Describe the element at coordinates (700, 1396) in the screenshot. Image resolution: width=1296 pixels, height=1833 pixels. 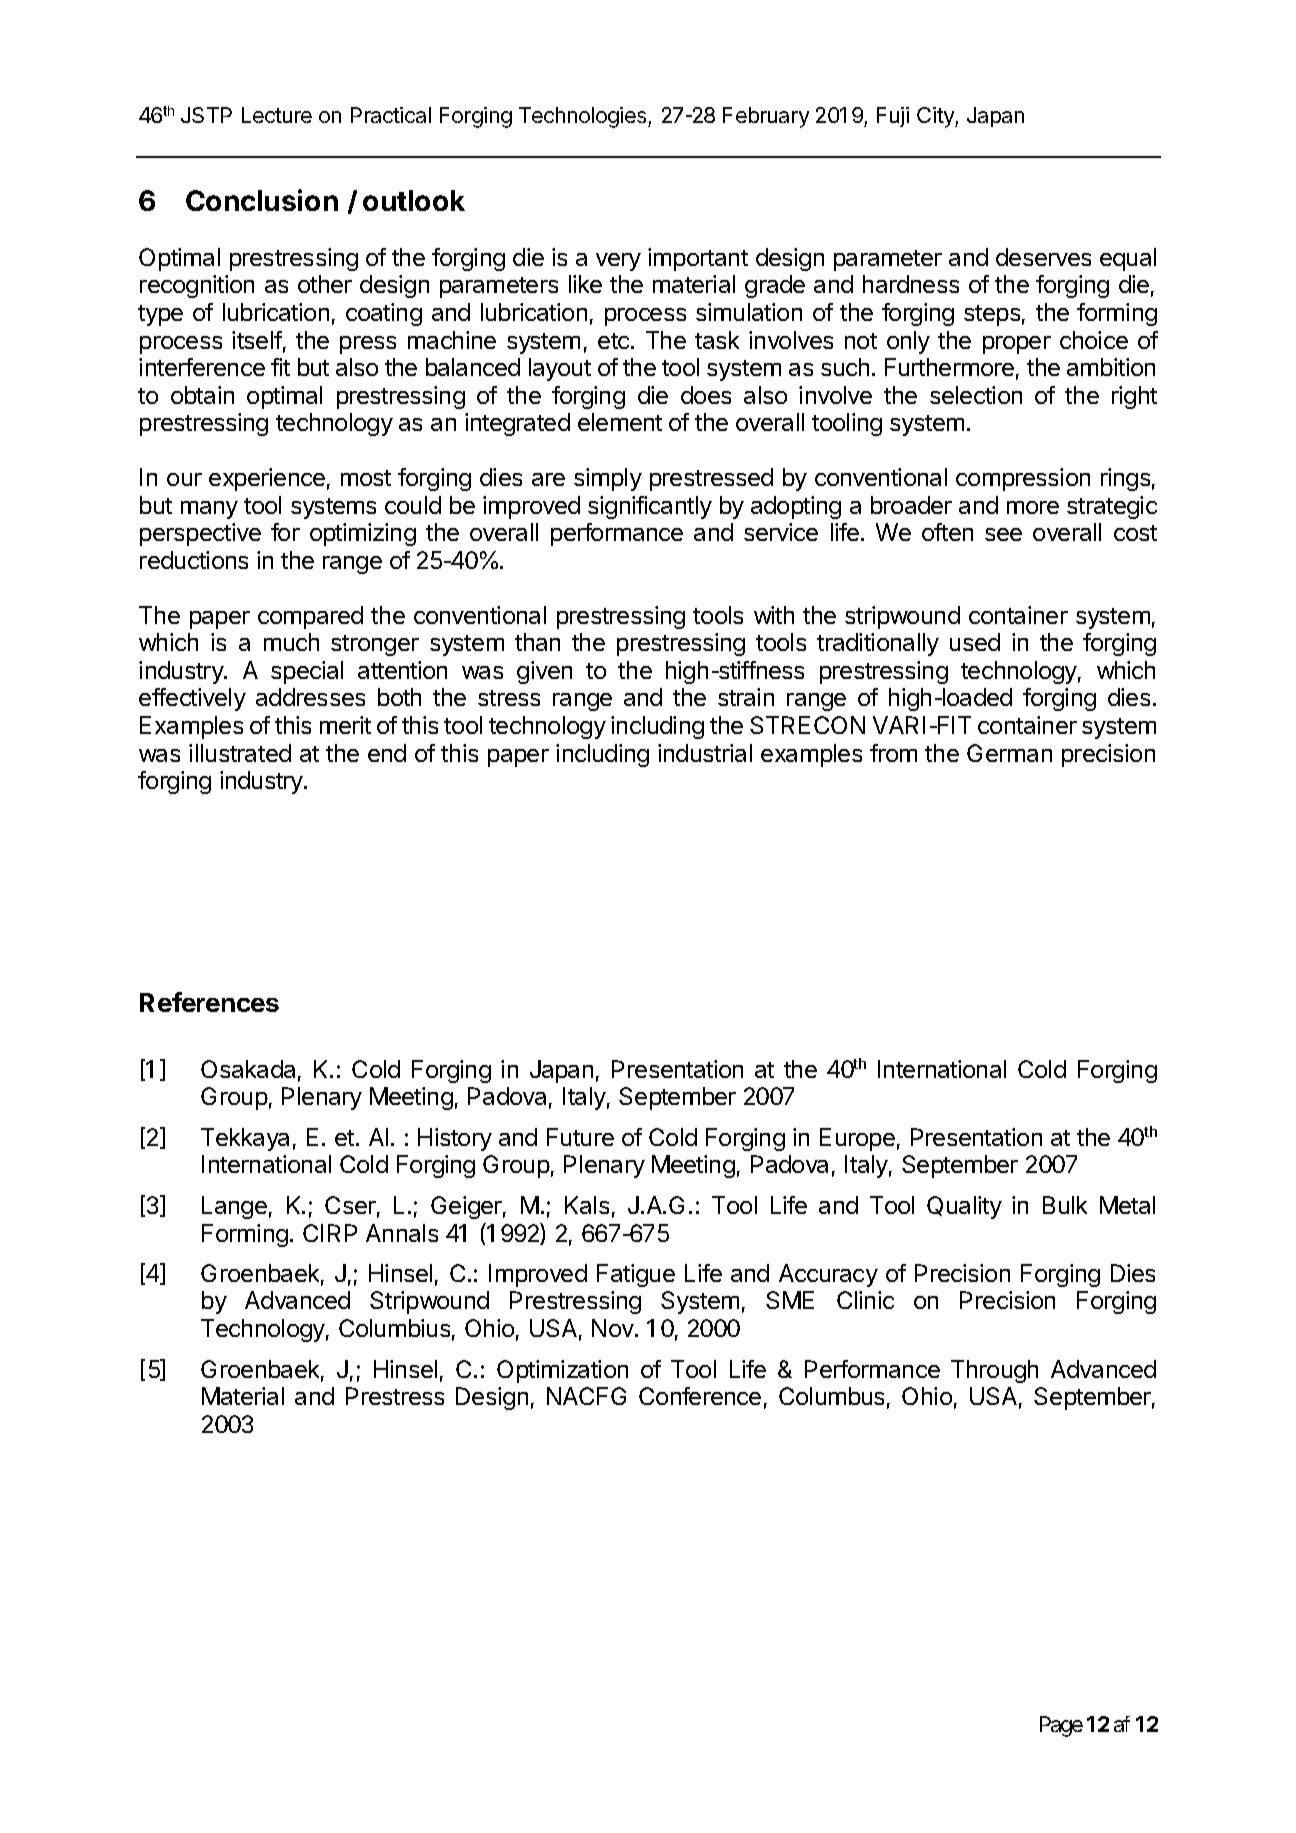
I see `Conference` at that location.
